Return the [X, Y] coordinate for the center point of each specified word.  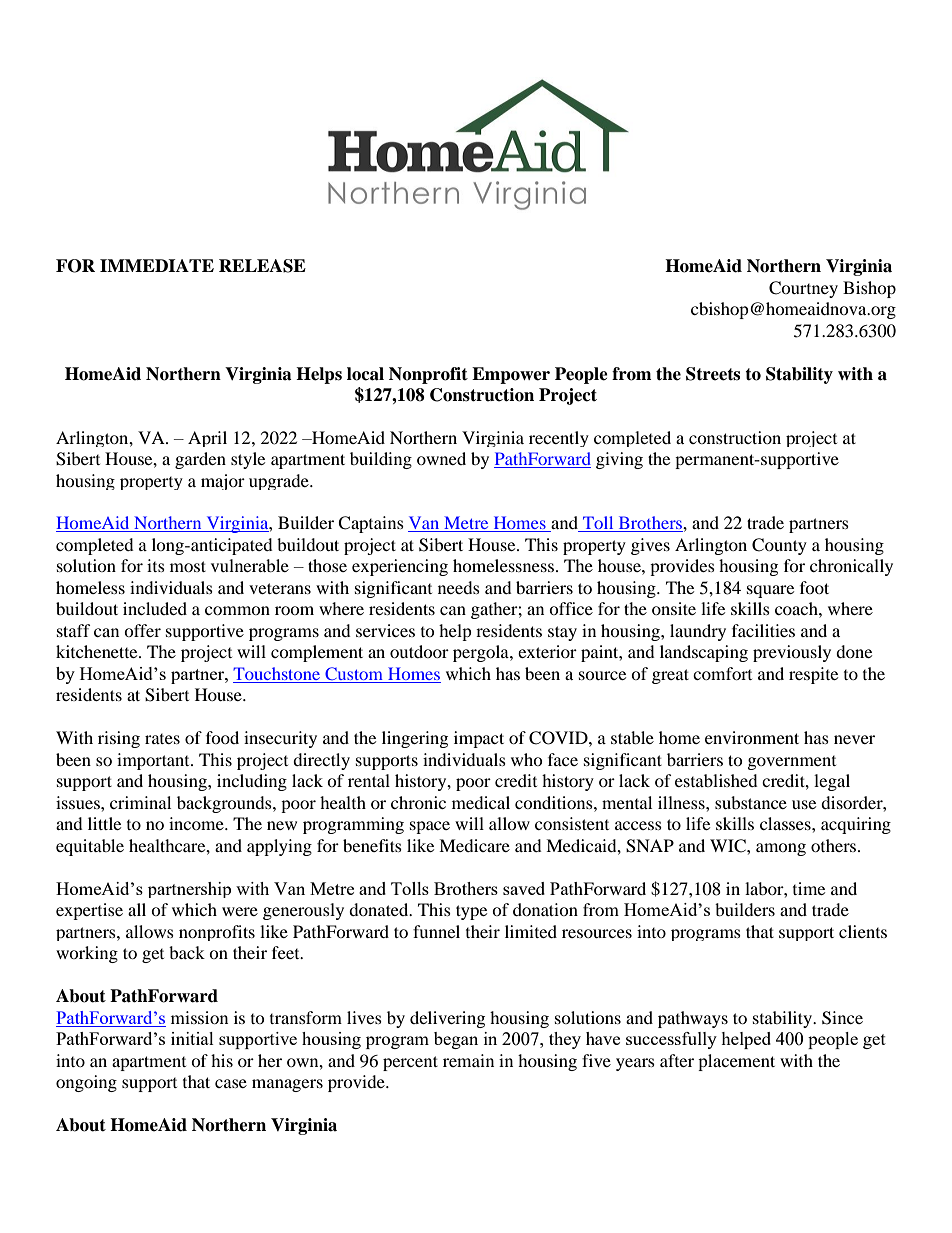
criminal [140, 802]
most [188, 566]
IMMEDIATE [157, 265]
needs [459, 587]
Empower [511, 375]
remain [468, 1060]
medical [481, 802]
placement [736, 1062]
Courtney [803, 289]
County [779, 546]
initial [192, 1038]
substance [751, 802]
